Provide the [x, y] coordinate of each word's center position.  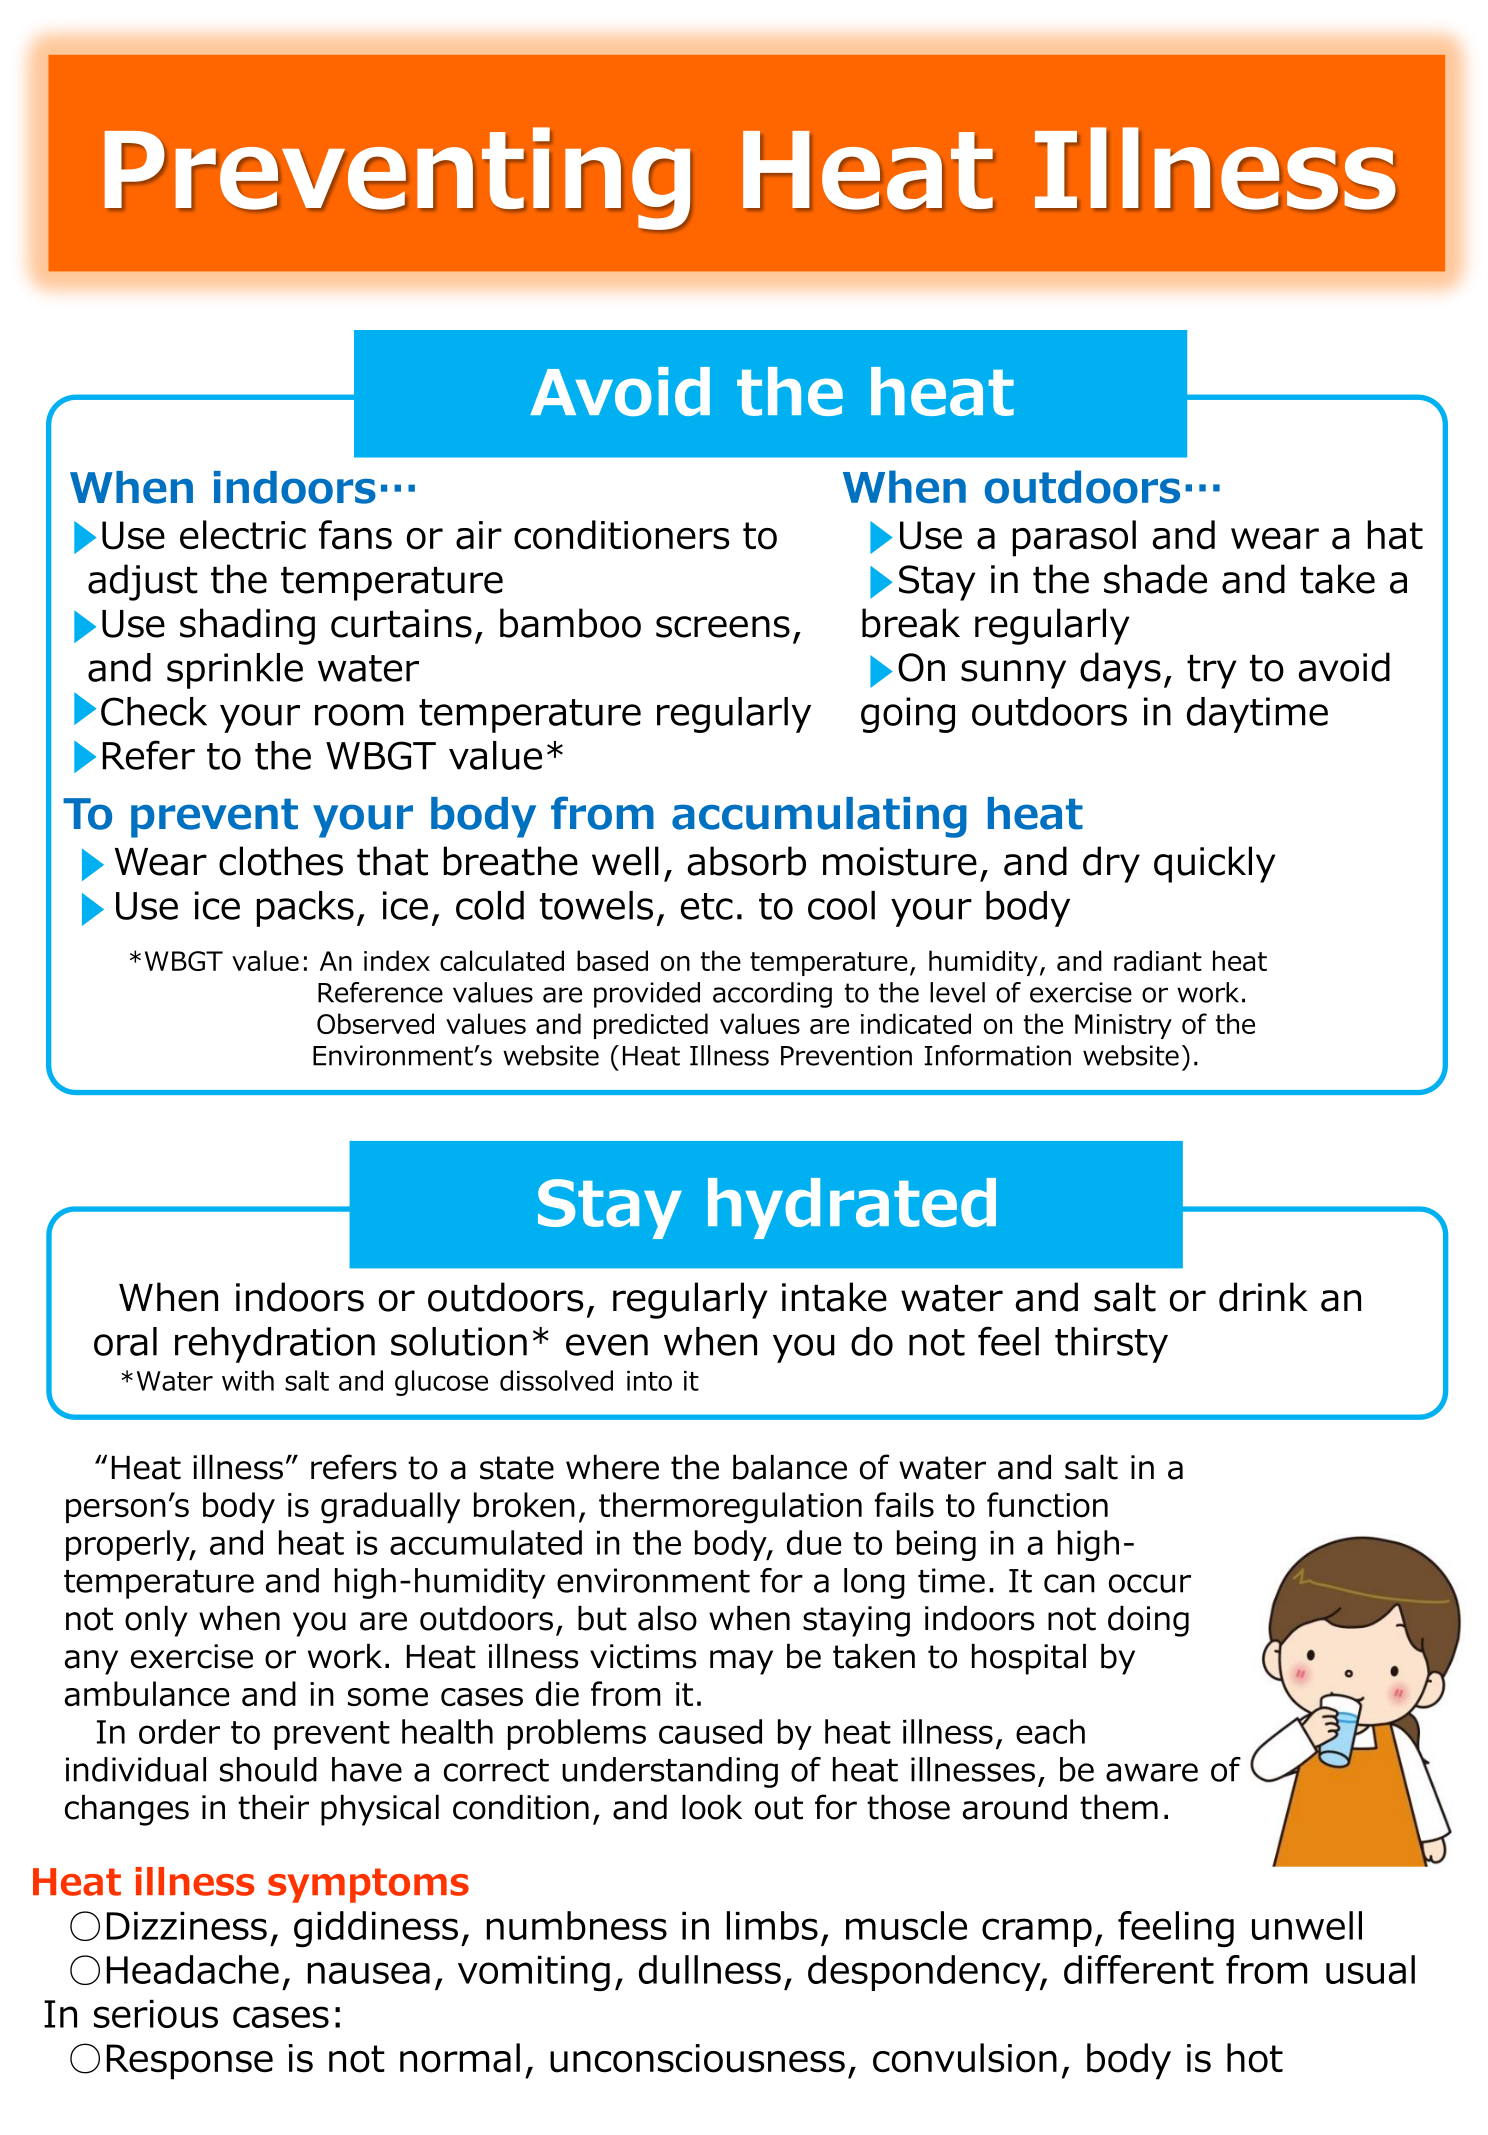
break [911, 623]
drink [1263, 1297]
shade [1155, 579]
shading [247, 626]
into [649, 1381]
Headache [193, 1969]
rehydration [275, 1345]
